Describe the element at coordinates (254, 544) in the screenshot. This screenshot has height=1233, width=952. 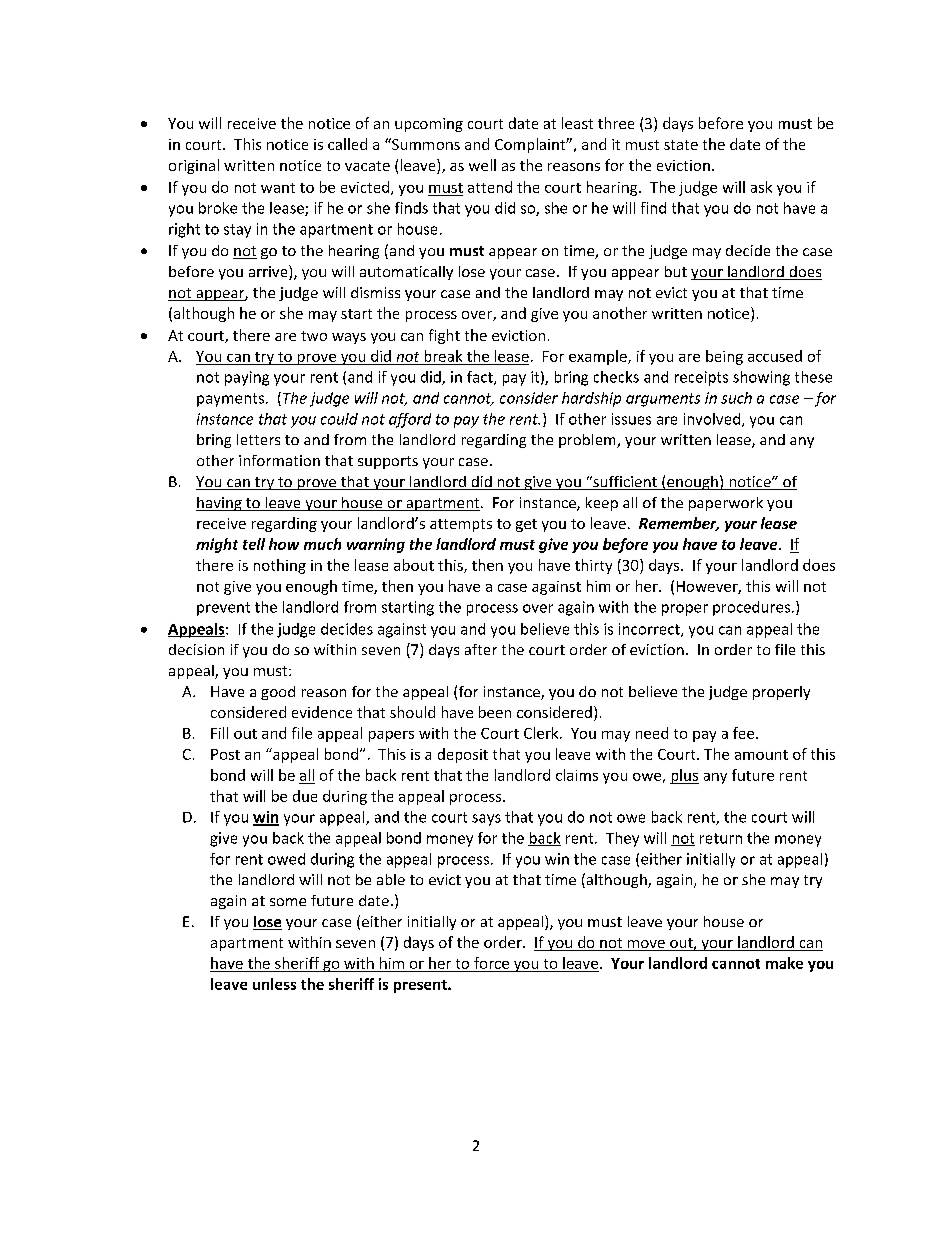
I see `tell` at that location.
